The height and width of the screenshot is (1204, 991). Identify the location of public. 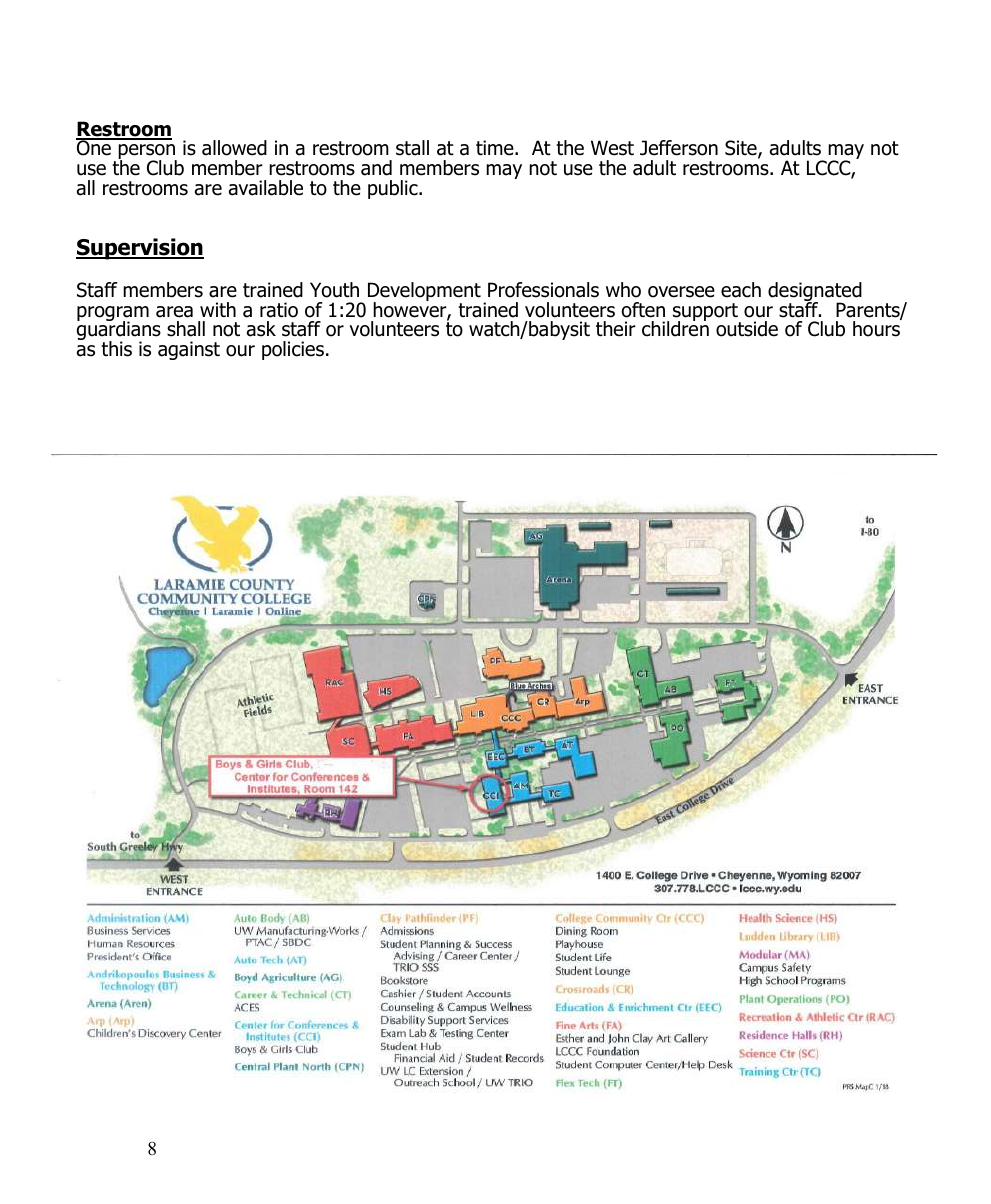
(394, 189).
